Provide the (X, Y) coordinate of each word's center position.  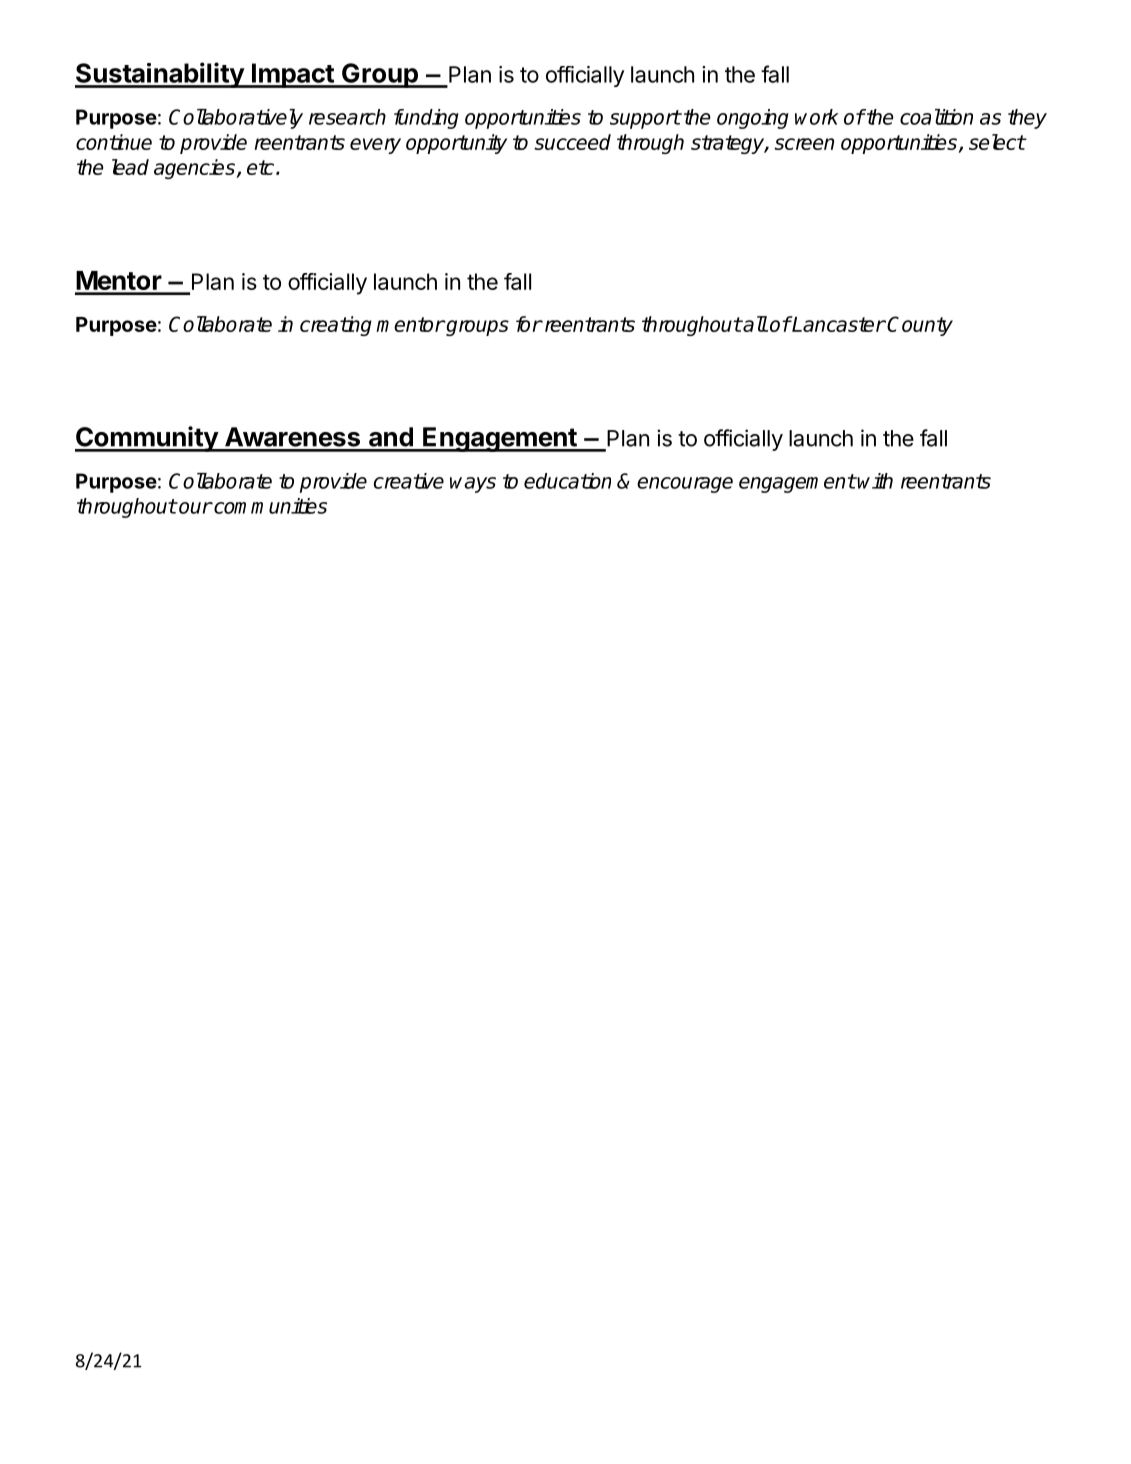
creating (336, 326)
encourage (685, 485)
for (529, 324)
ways (473, 485)
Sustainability (160, 75)
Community (147, 439)
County (920, 326)
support (645, 119)
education (567, 481)
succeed (572, 142)
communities (269, 506)
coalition (936, 117)
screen (804, 144)
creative (409, 481)
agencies (195, 169)
